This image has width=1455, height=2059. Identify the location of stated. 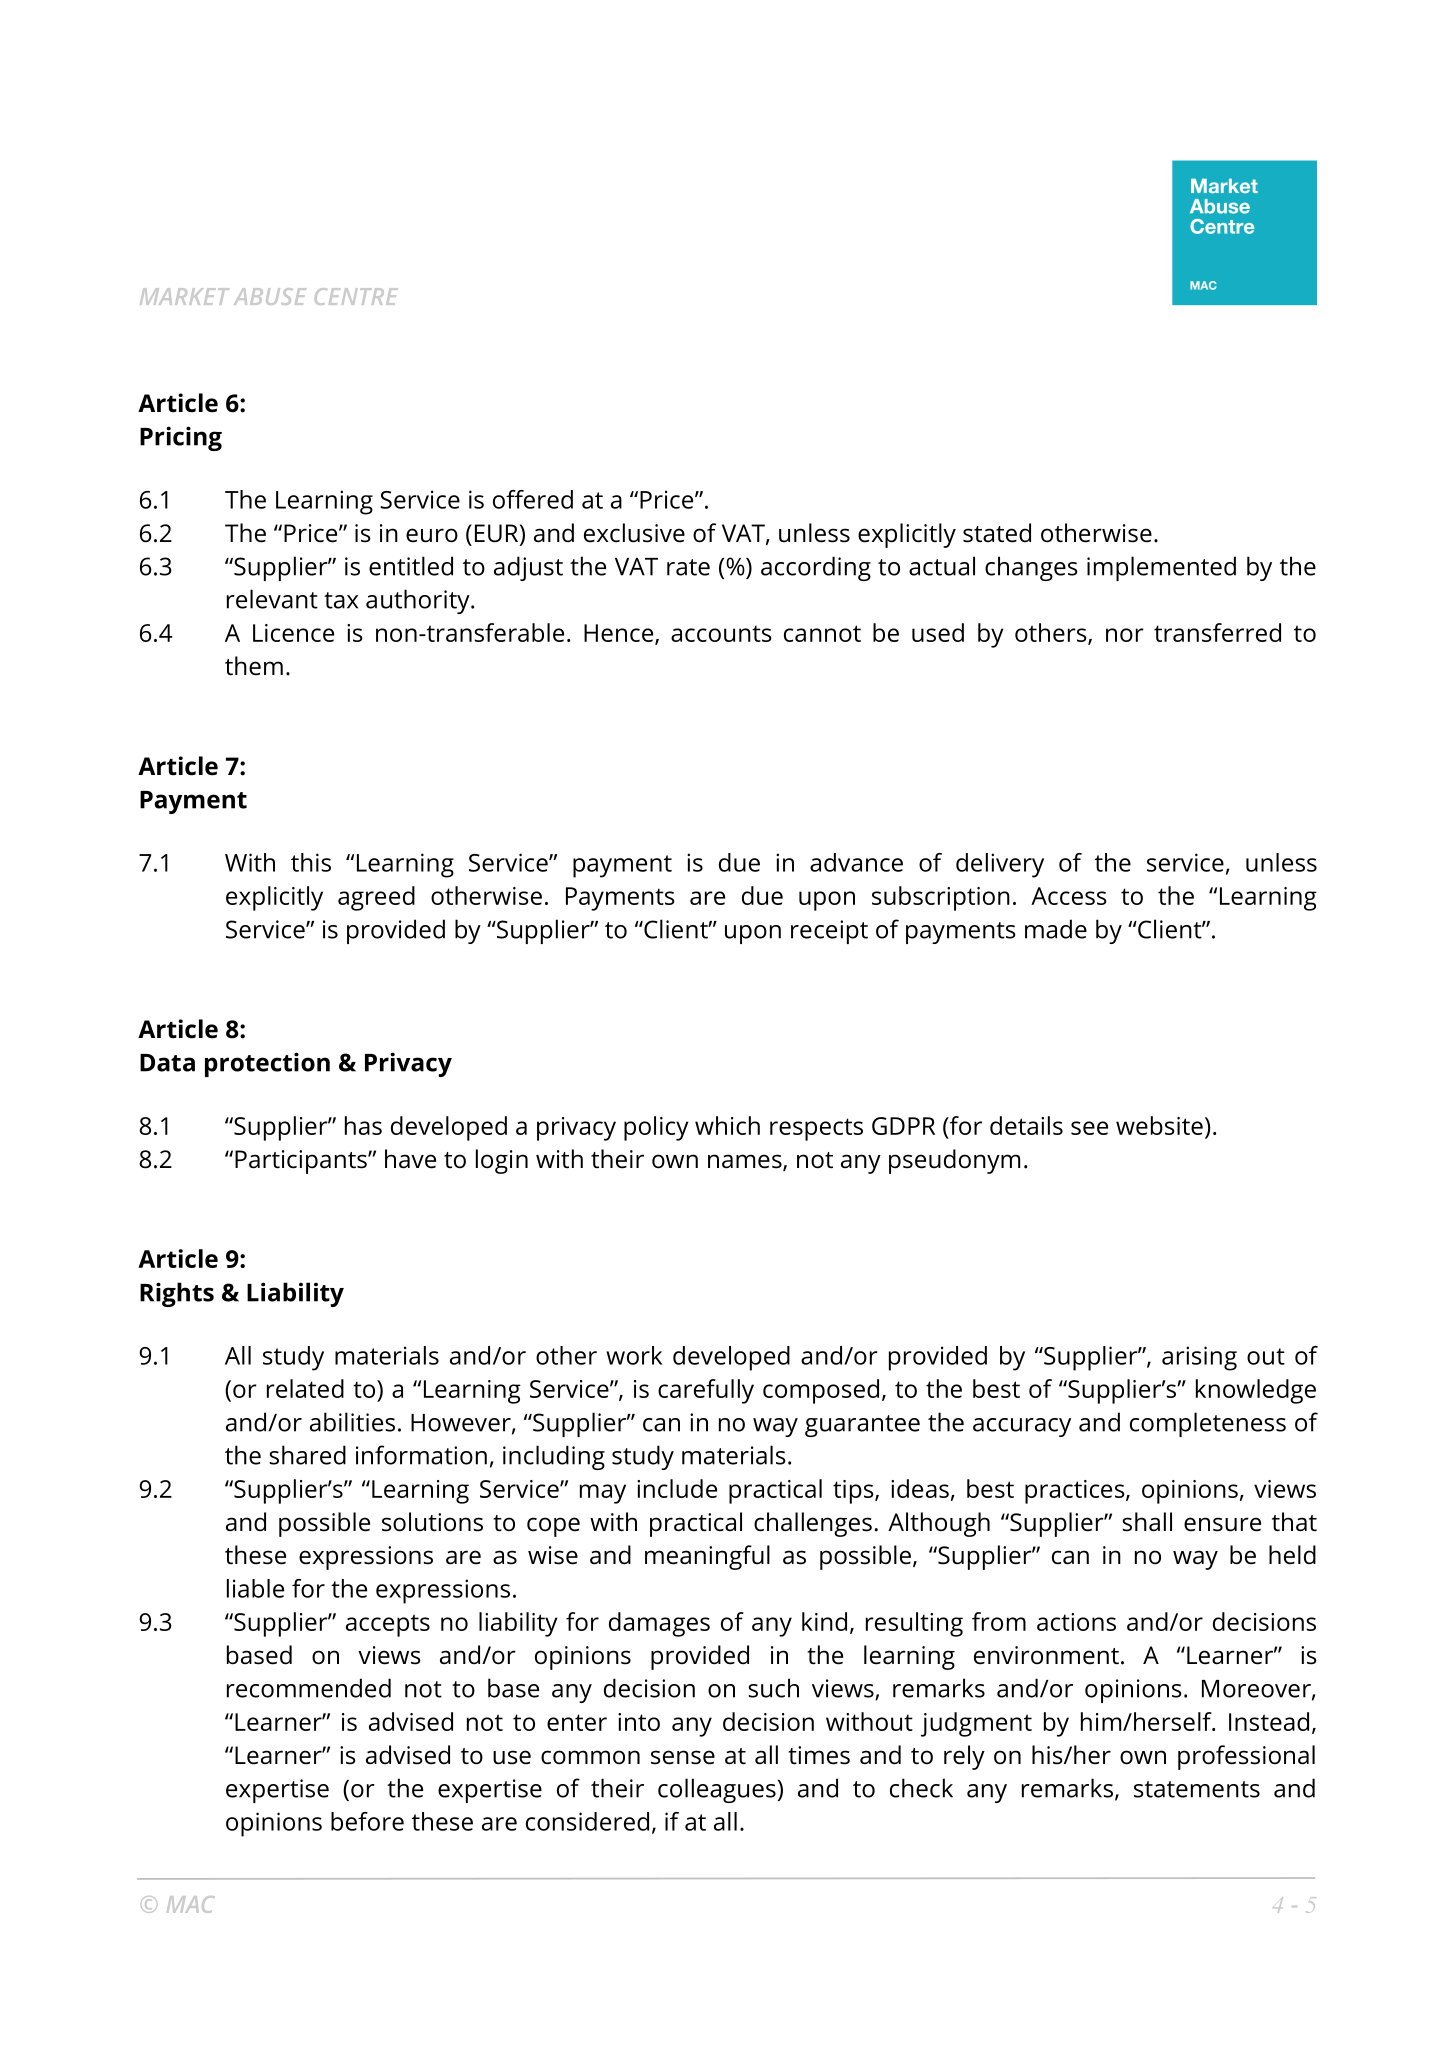
(997, 533).
